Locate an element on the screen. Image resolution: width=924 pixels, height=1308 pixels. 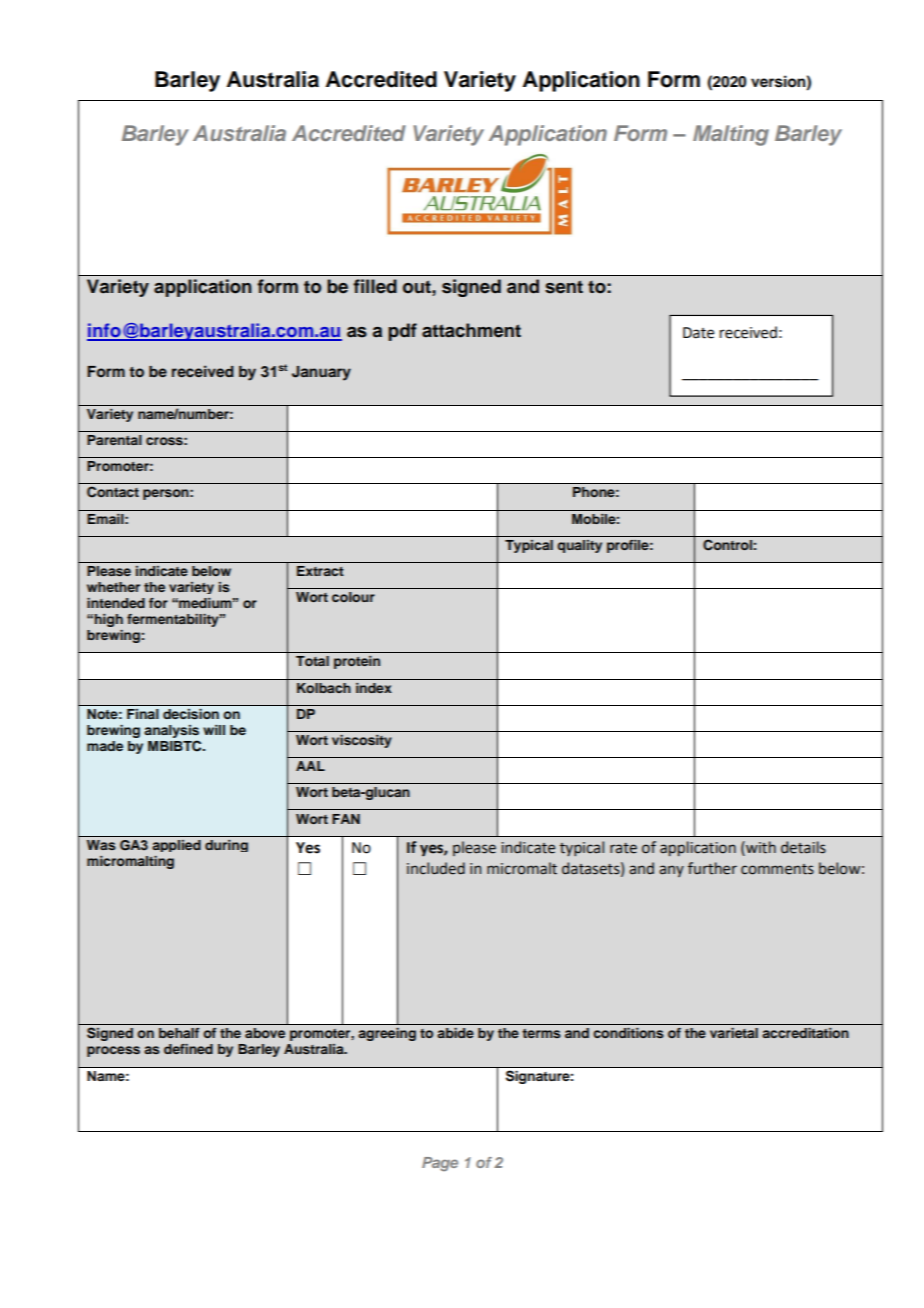
Contact is located at coordinates (113, 492).
